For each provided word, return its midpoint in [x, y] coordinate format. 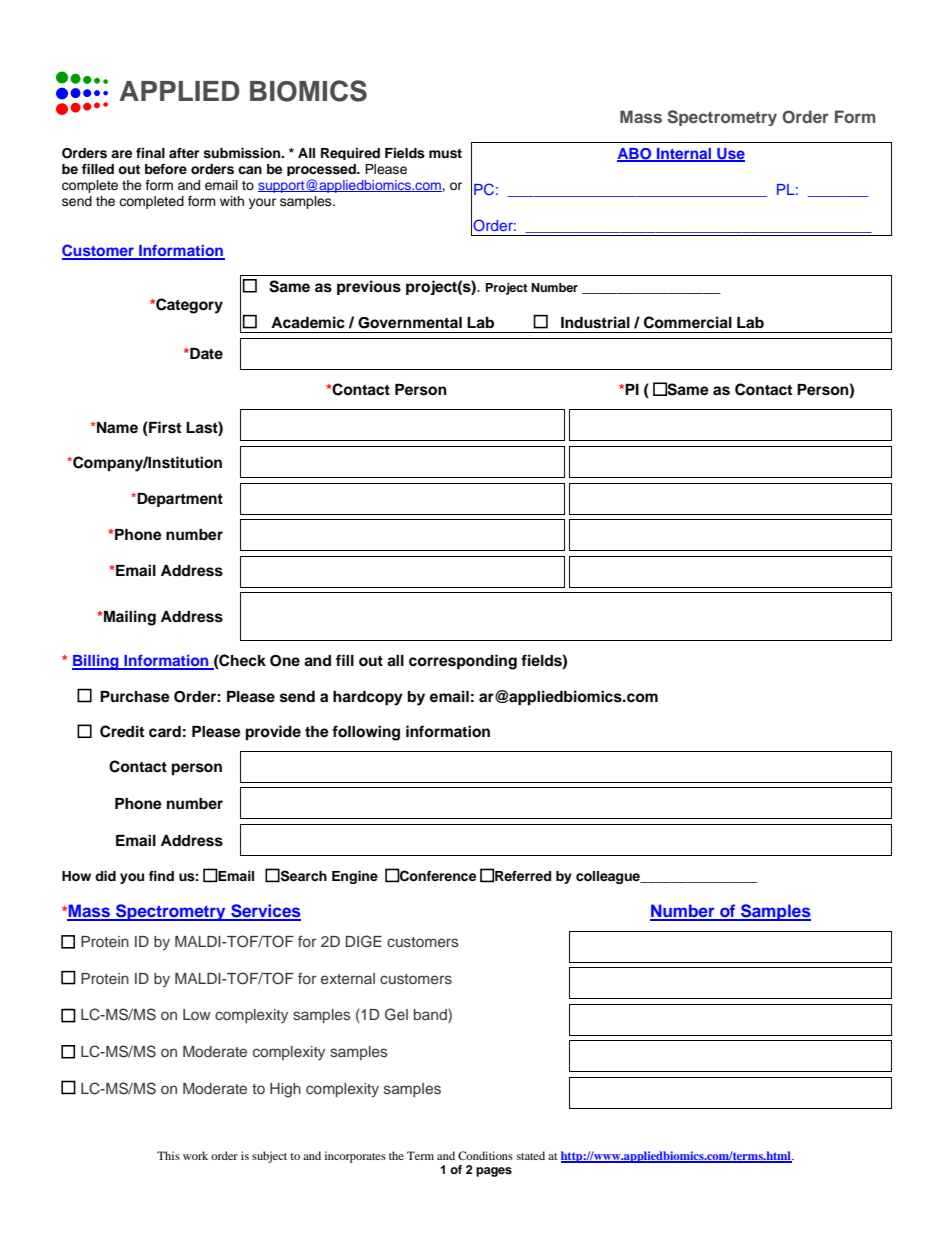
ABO [635, 155]
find [161, 876]
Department [179, 500]
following [366, 733]
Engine [355, 877]
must [445, 154]
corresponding [463, 662]
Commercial [688, 322]
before [166, 169]
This [168, 1155]
